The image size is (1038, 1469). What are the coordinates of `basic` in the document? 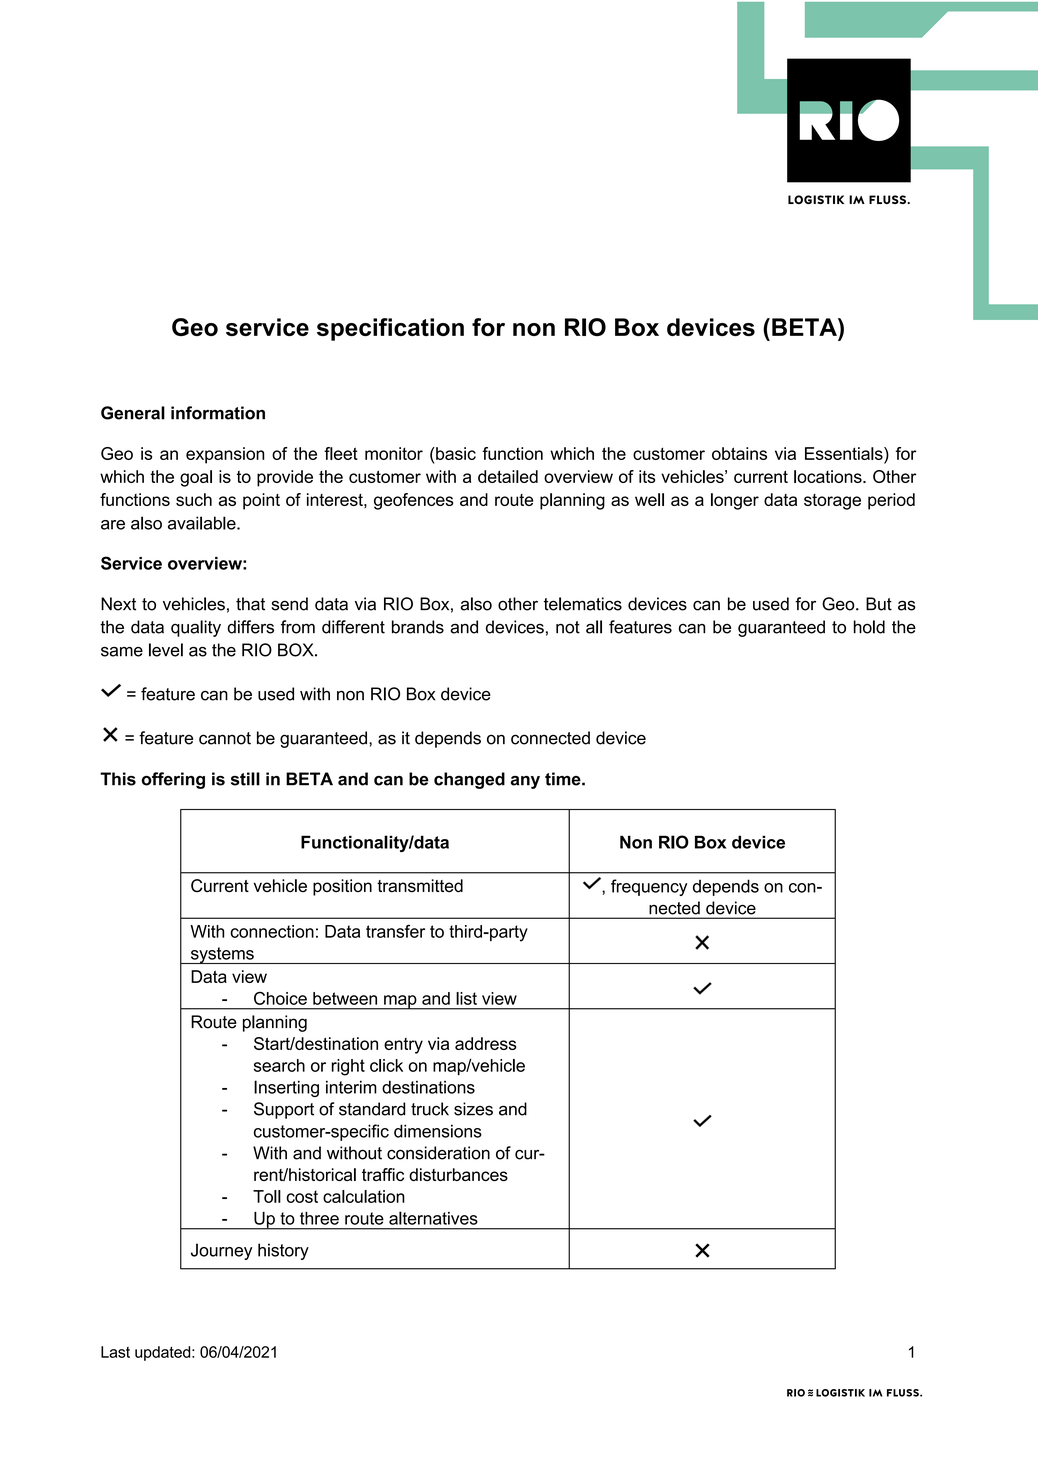 It's located at (455, 453).
